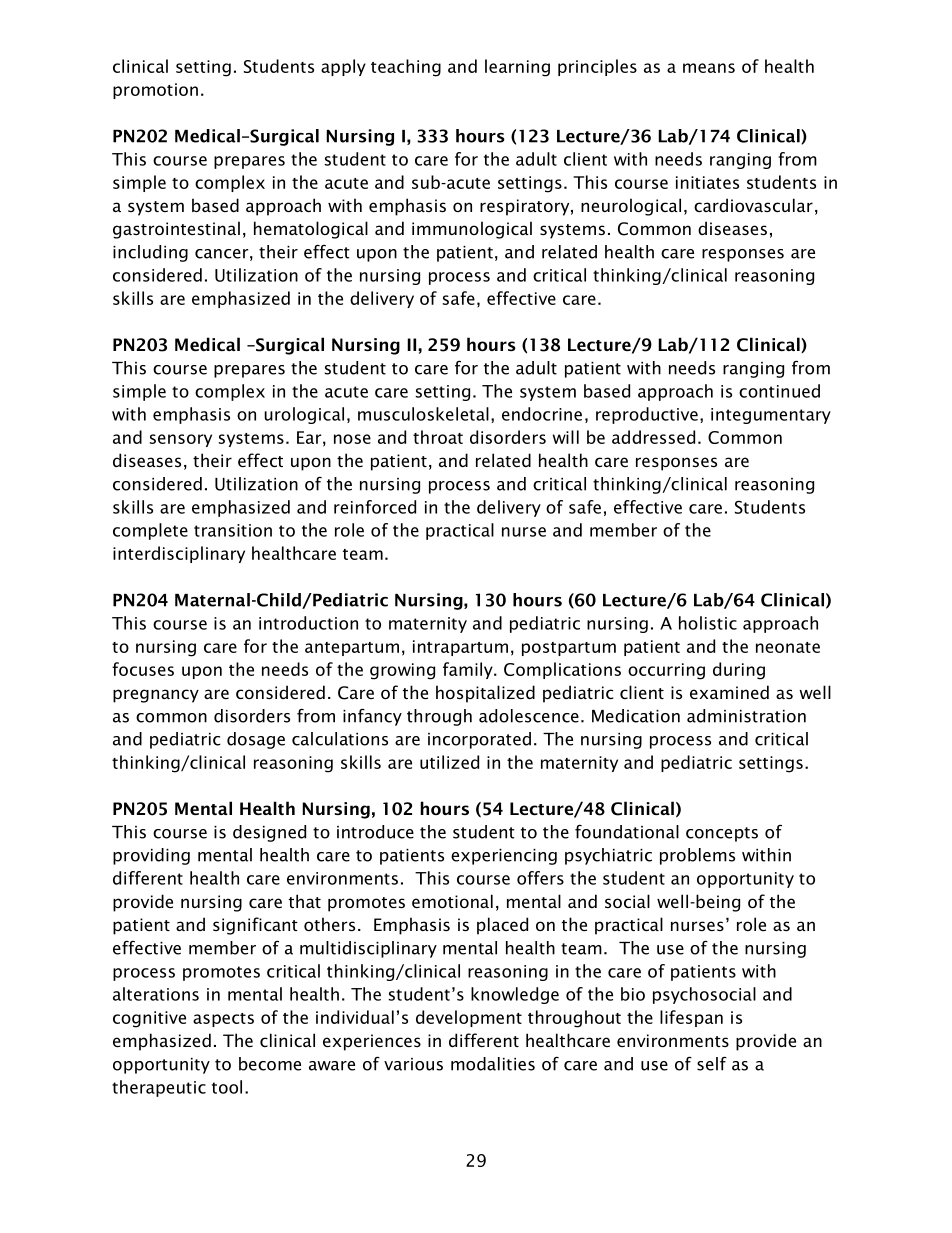 This page has width=952, height=1233. Describe the element at coordinates (227, 1087) in the page. I see `tool` at that location.
